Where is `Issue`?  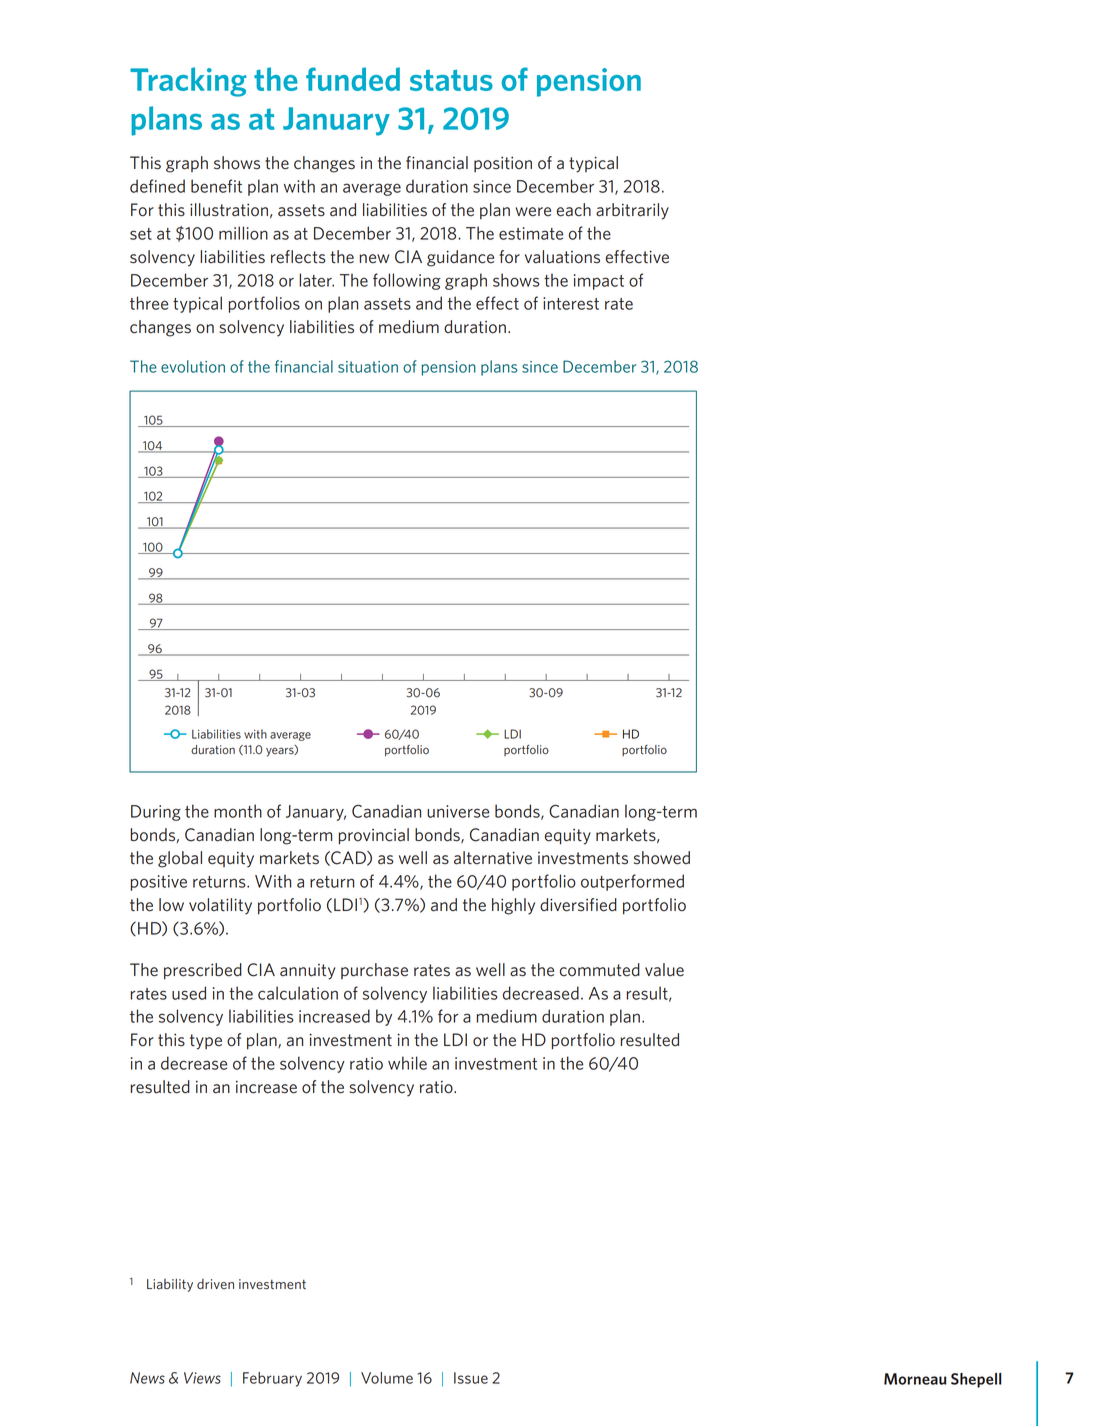 Issue is located at coordinates (471, 1378).
